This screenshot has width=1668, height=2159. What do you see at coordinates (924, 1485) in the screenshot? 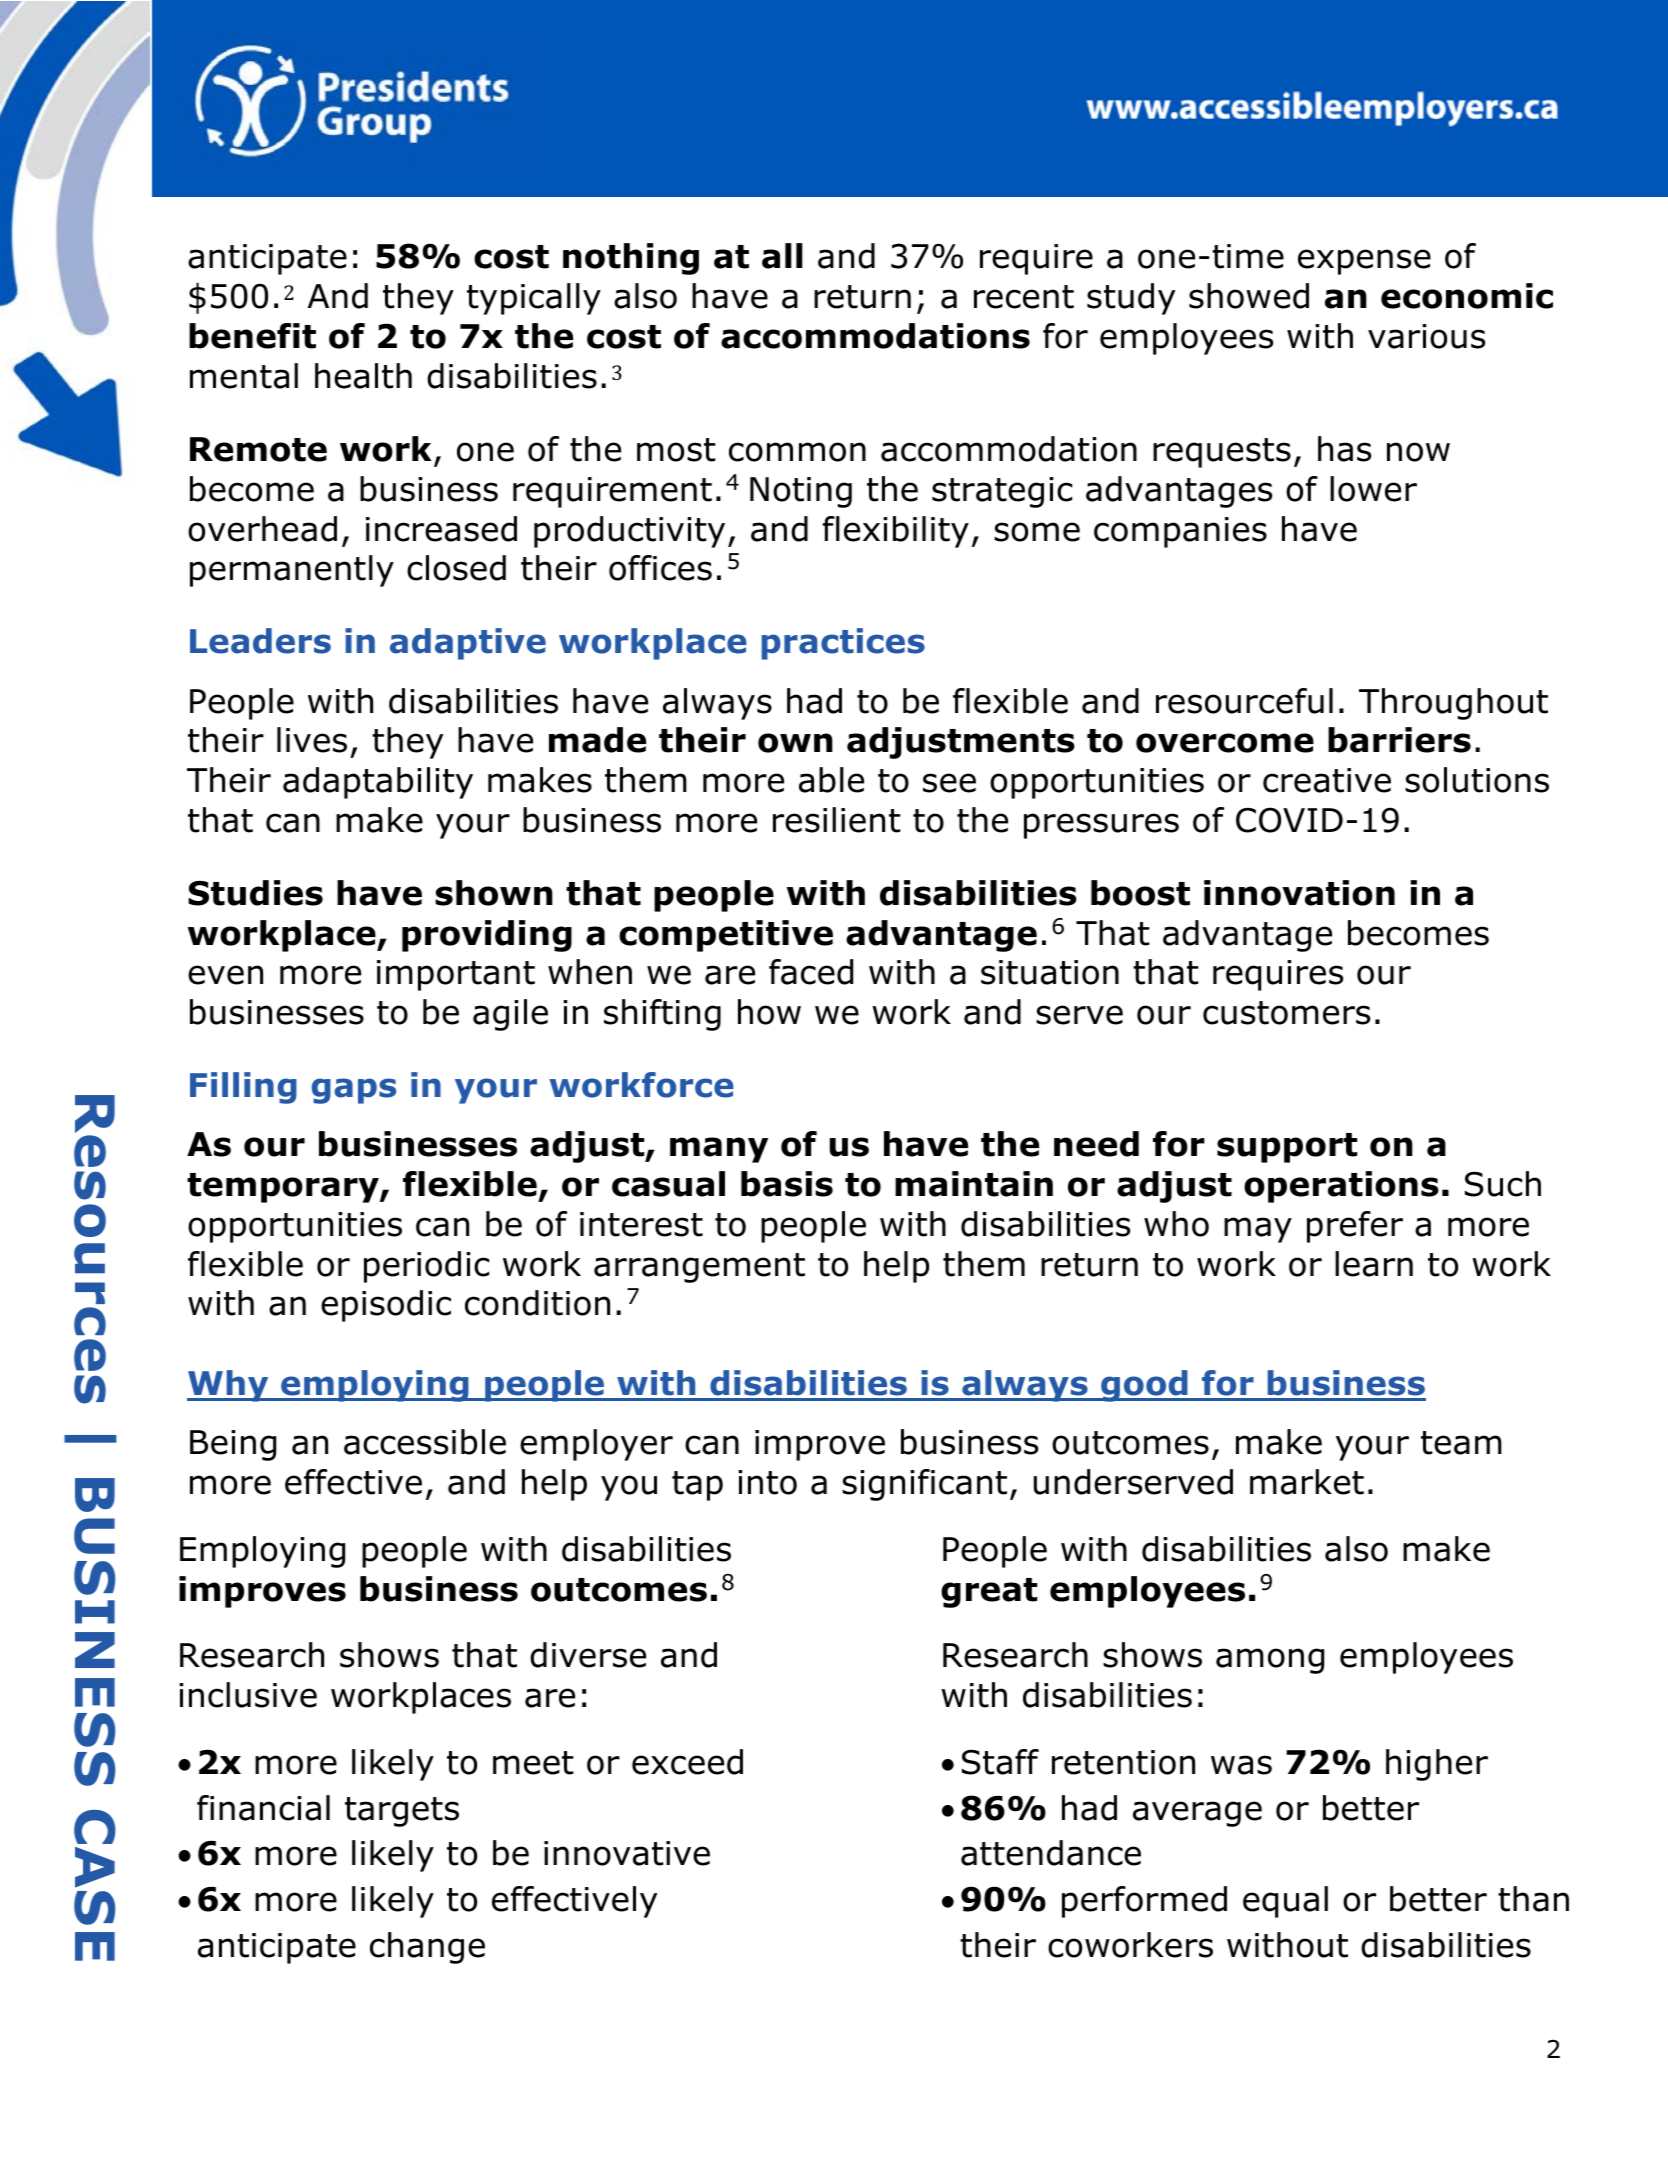
I see `significant` at bounding box center [924, 1485].
